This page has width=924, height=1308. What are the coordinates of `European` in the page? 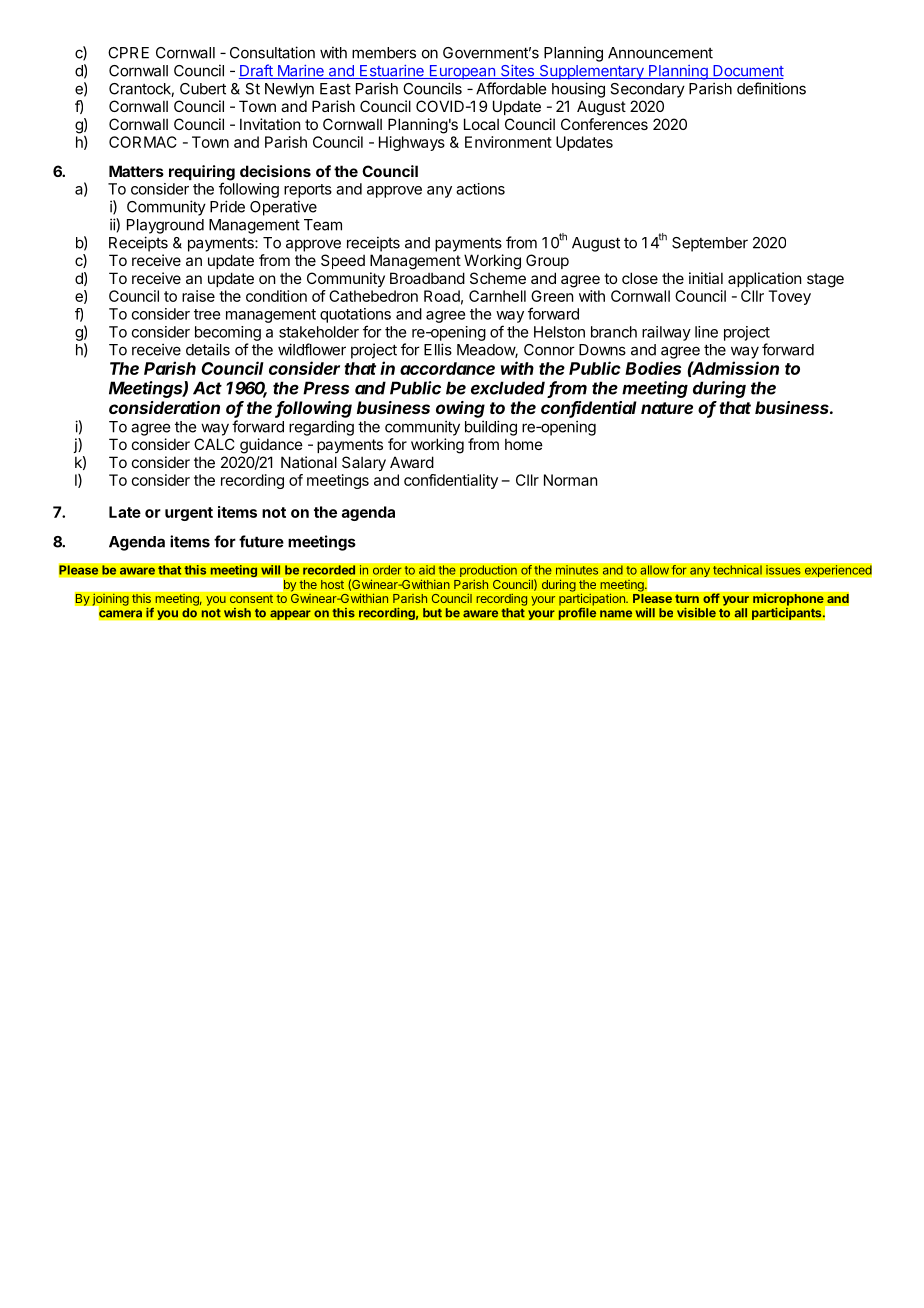 It's located at (462, 72).
